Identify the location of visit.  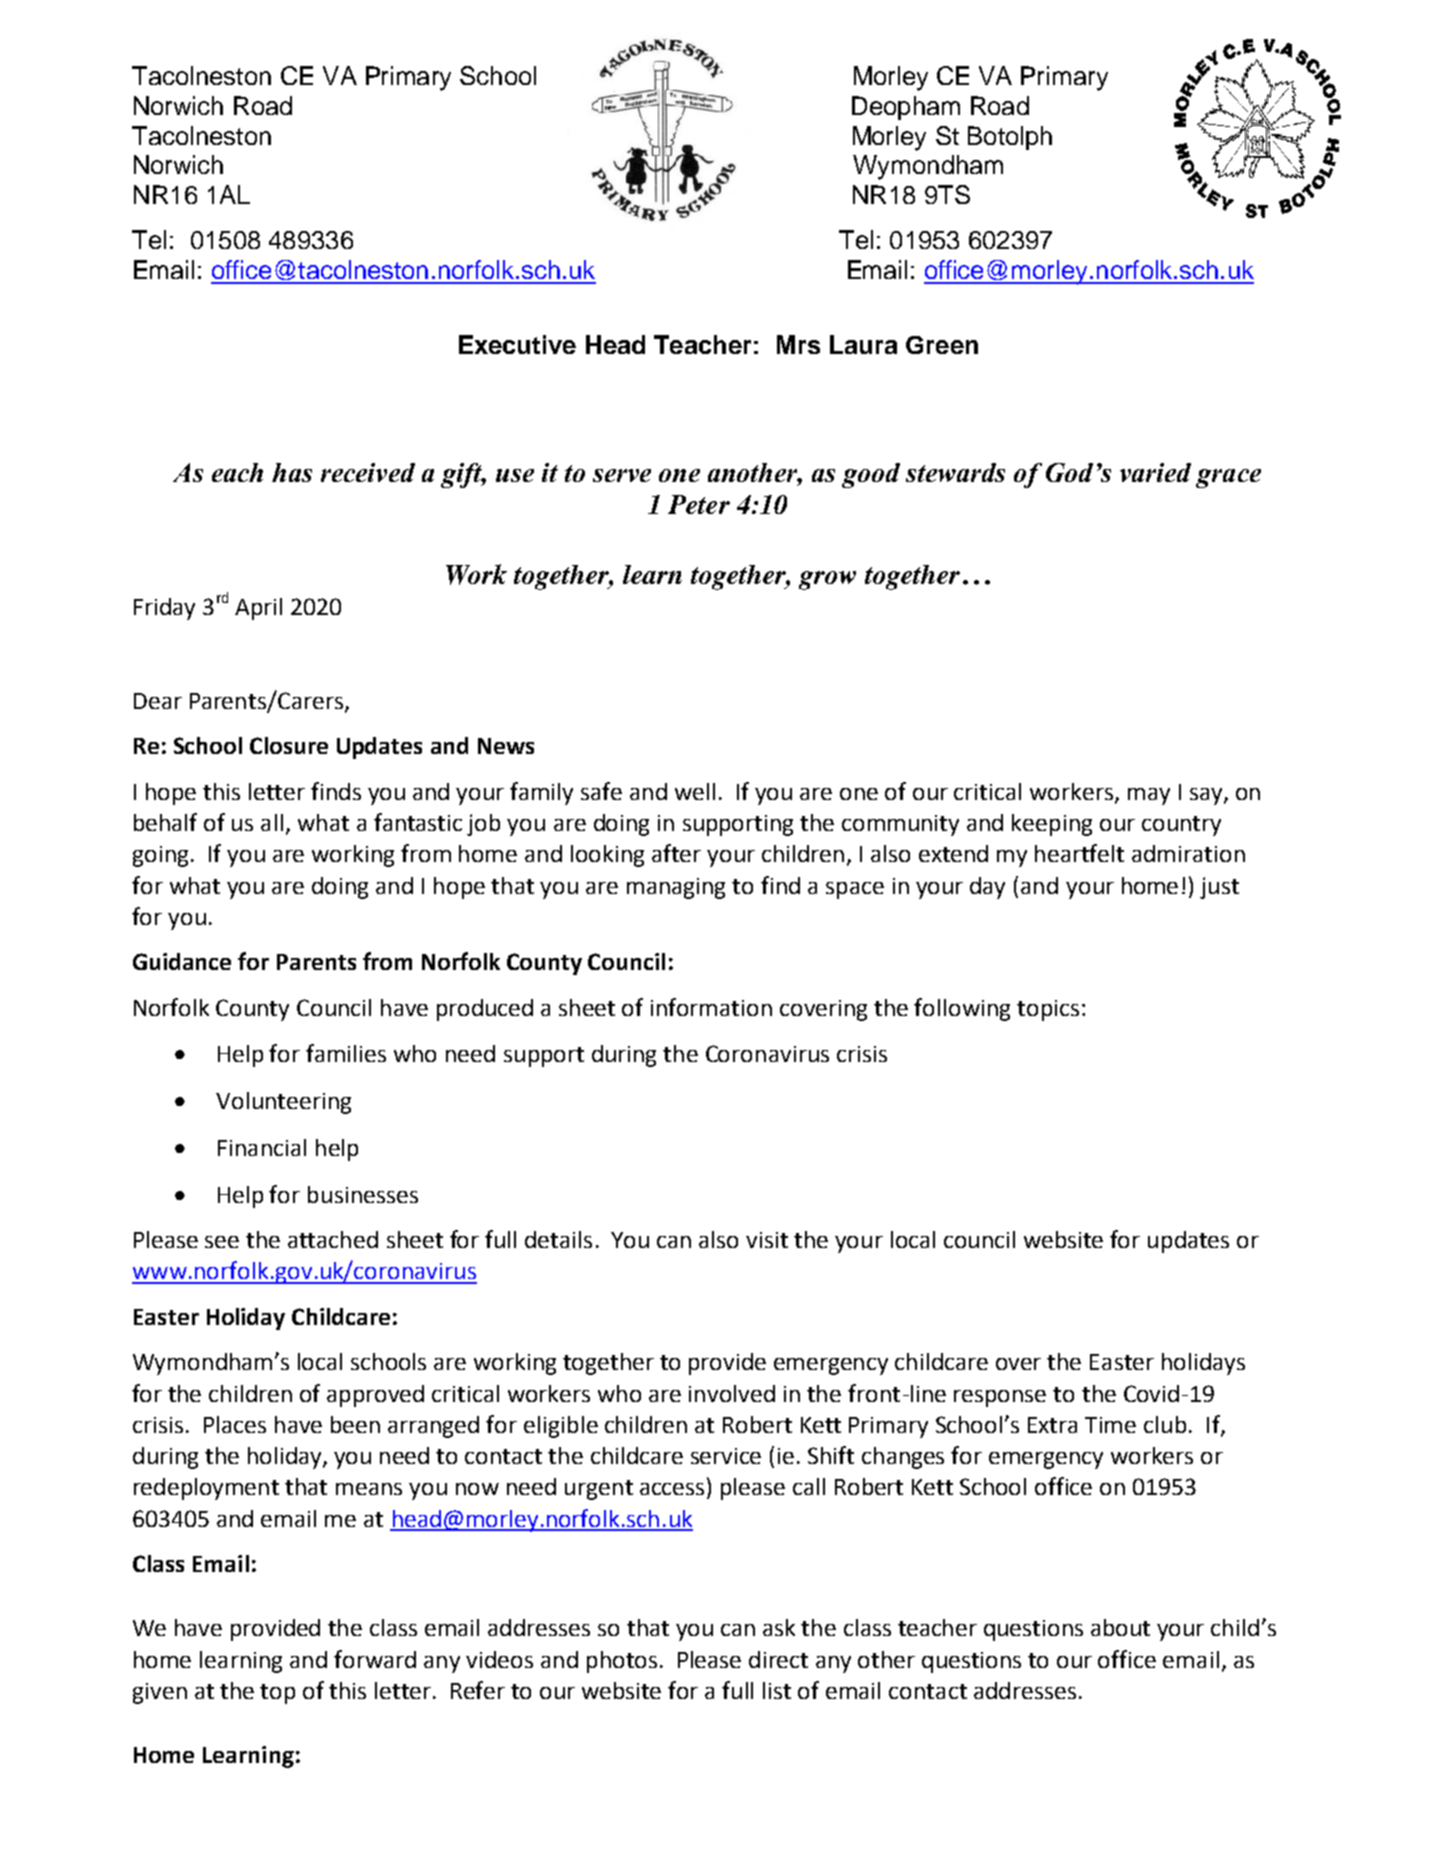
(767, 1240).
